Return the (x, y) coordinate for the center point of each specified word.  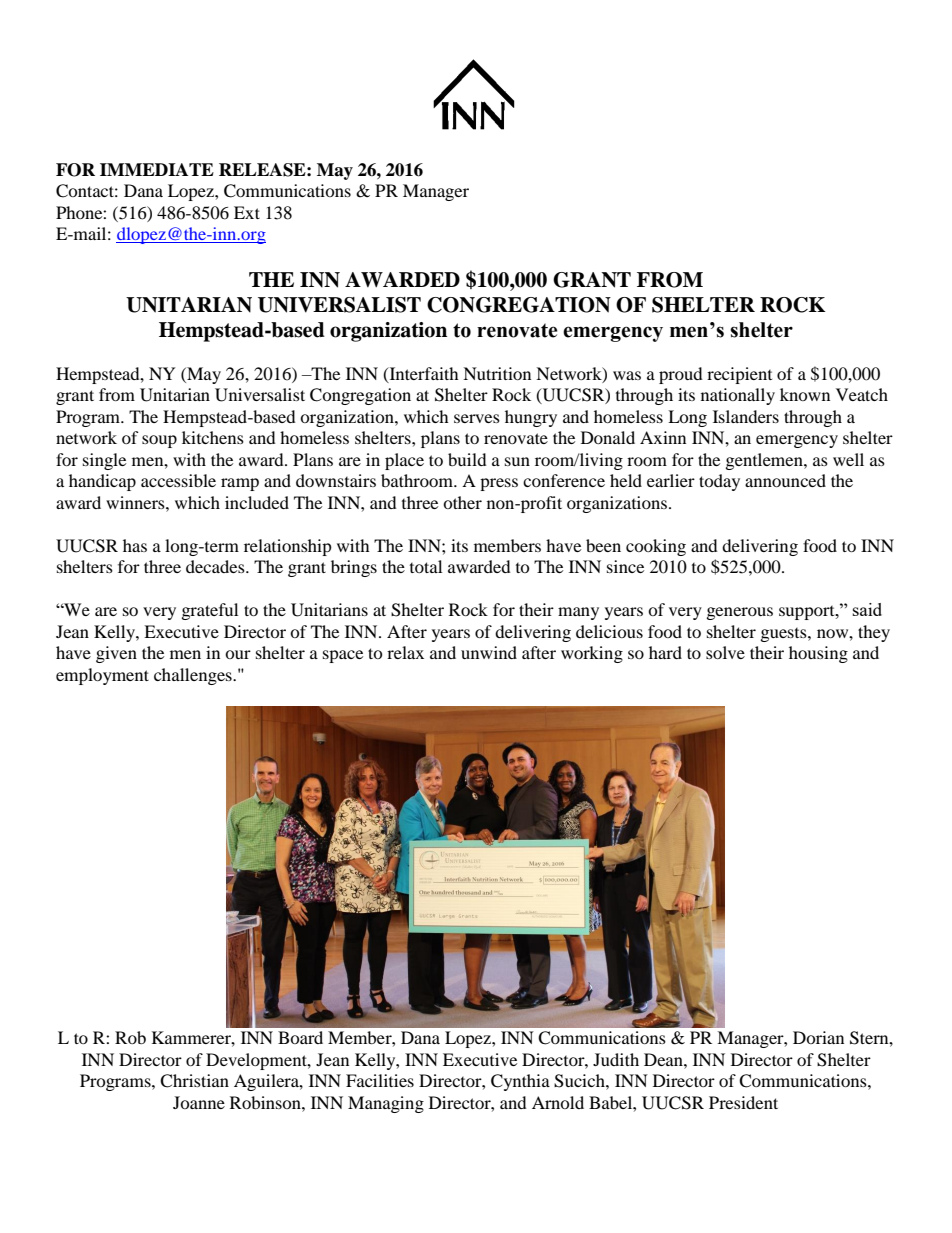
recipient (739, 375)
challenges (194, 676)
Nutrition (497, 373)
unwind (489, 652)
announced (785, 480)
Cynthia (520, 1082)
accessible (178, 480)
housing (818, 654)
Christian (194, 1081)
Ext (247, 212)
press (499, 484)
